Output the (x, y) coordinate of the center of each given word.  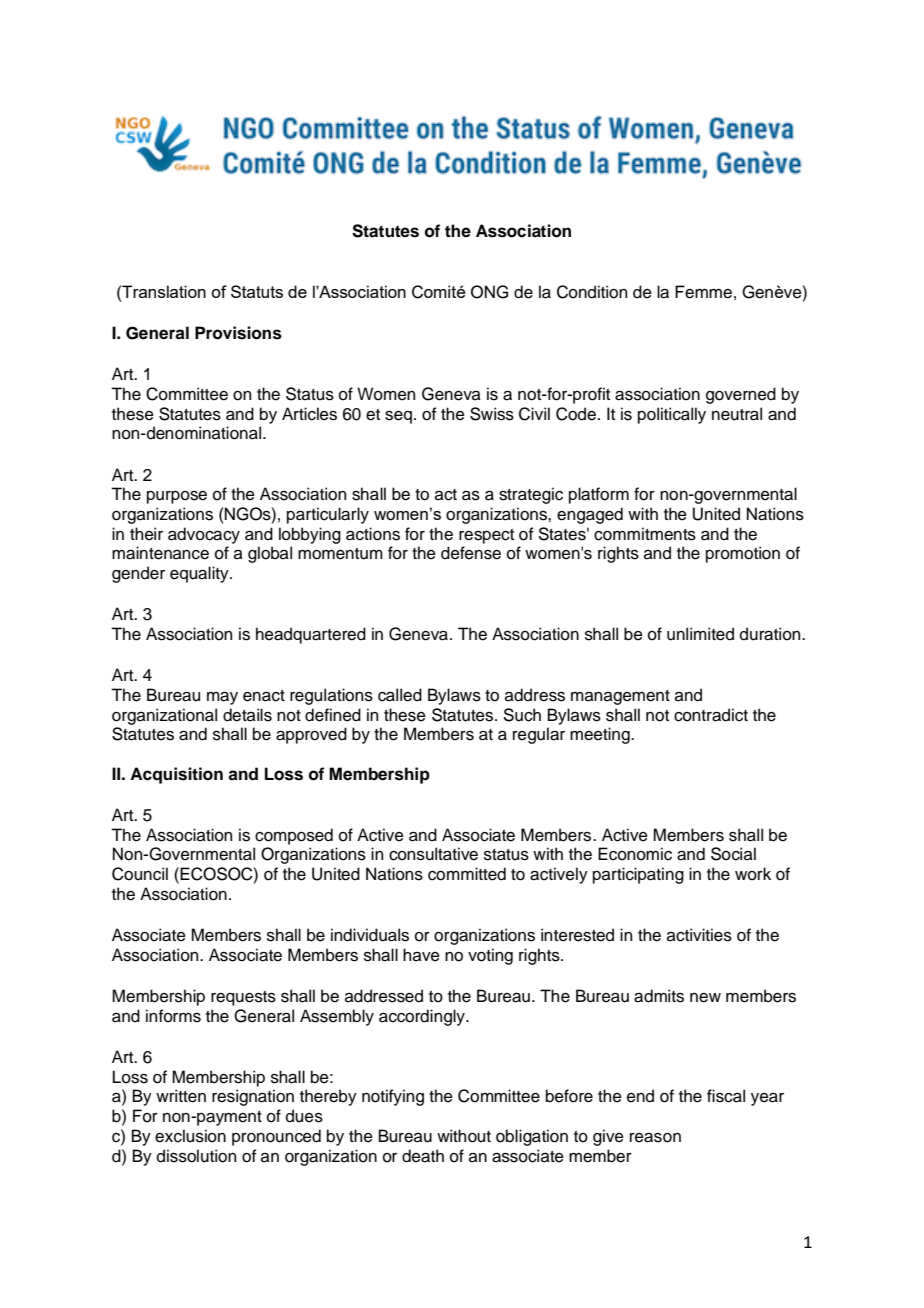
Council (140, 874)
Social (733, 854)
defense (471, 553)
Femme (703, 292)
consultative (433, 854)
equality (200, 574)
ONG (489, 292)
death (423, 1156)
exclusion (190, 1136)
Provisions (238, 333)
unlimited (700, 634)
